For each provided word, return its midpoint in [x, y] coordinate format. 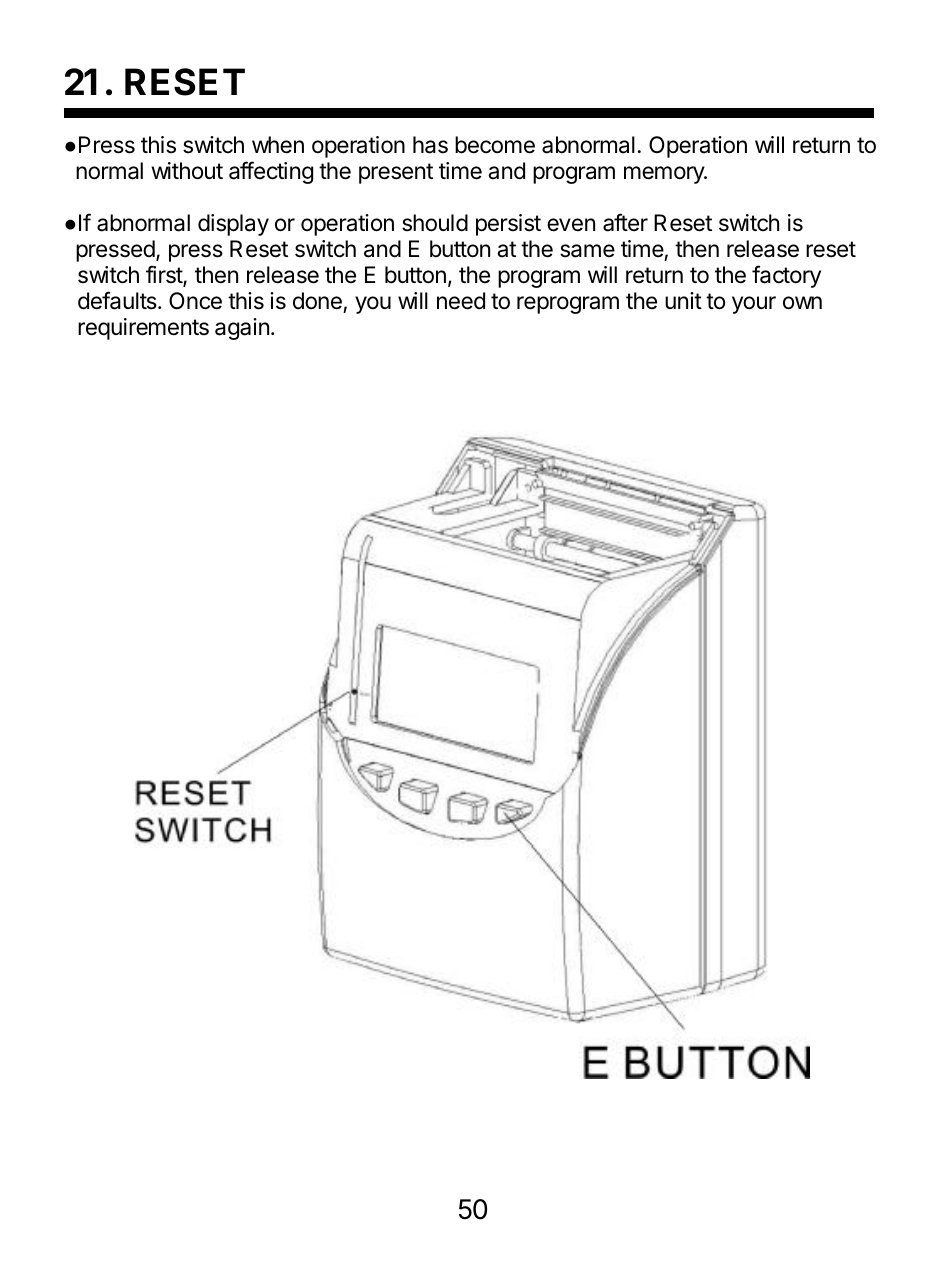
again [242, 329]
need [461, 301]
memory [665, 175]
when [278, 145]
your [754, 305]
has [430, 145]
